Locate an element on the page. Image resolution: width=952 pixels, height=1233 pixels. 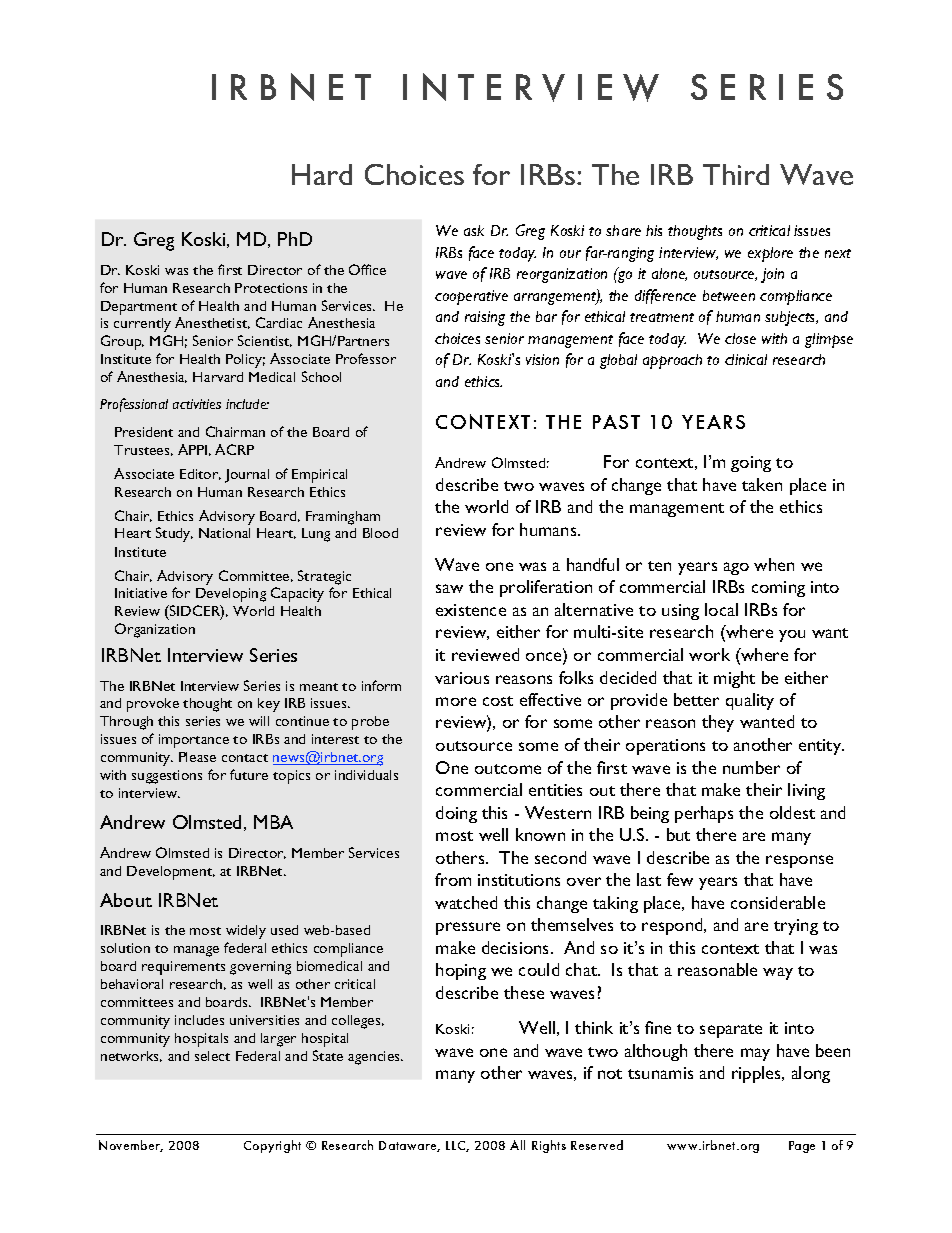
Third is located at coordinates (736, 174).
